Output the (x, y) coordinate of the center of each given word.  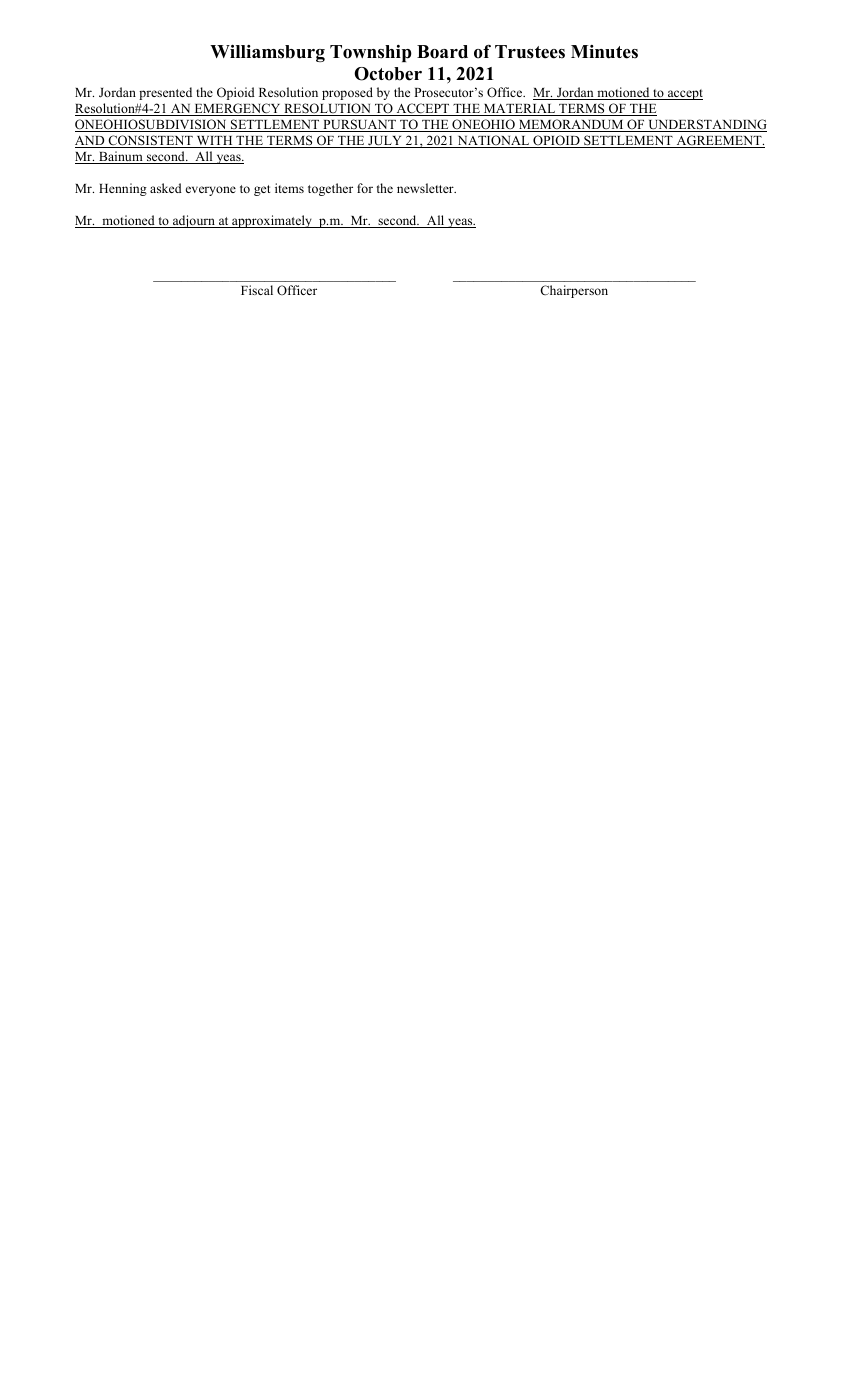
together (330, 189)
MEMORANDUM (571, 125)
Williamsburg (267, 53)
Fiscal (257, 290)
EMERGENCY (237, 109)
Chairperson (574, 291)
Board (442, 52)
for (365, 188)
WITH (214, 142)
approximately (272, 221)
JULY (385, 142)
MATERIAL (519, 110)
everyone (211, 191)
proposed (347, 93)
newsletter (426, 188)
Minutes (604, 52)
